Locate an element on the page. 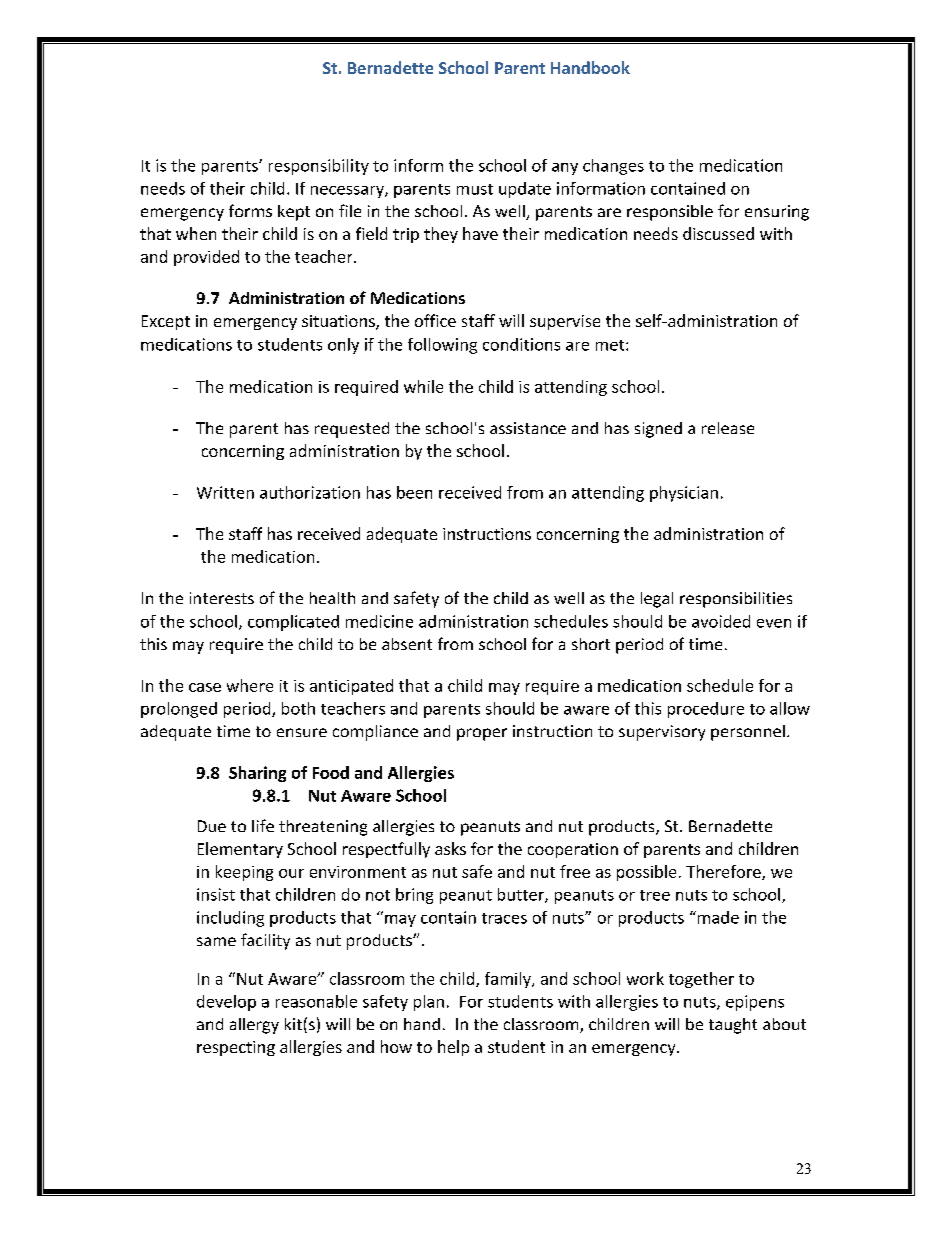 Image resolution: width=952 pixels, height=1233 pixels. requested is located at coordinates (352, 430).
